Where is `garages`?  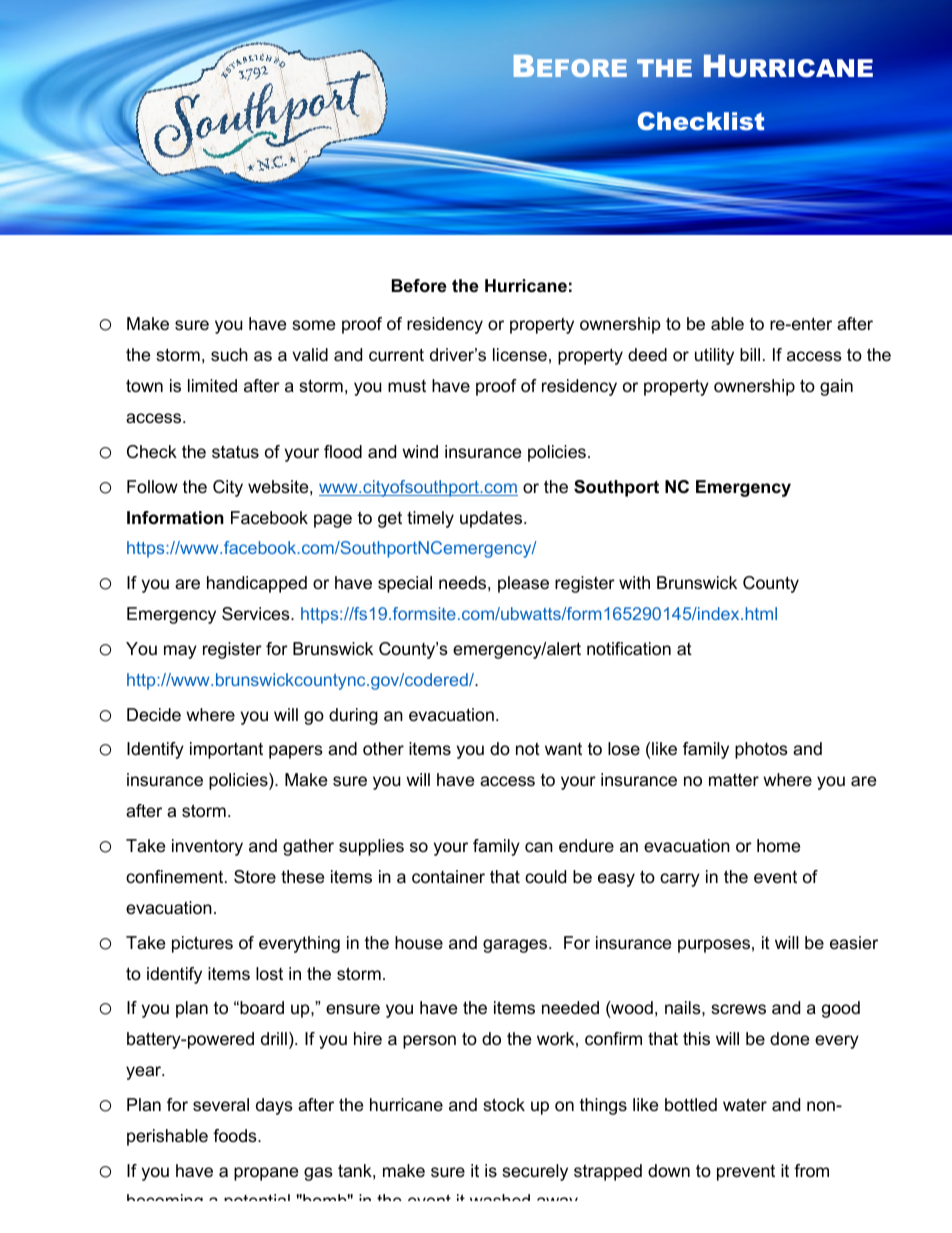 garages is located at coordinates (516, 946).
